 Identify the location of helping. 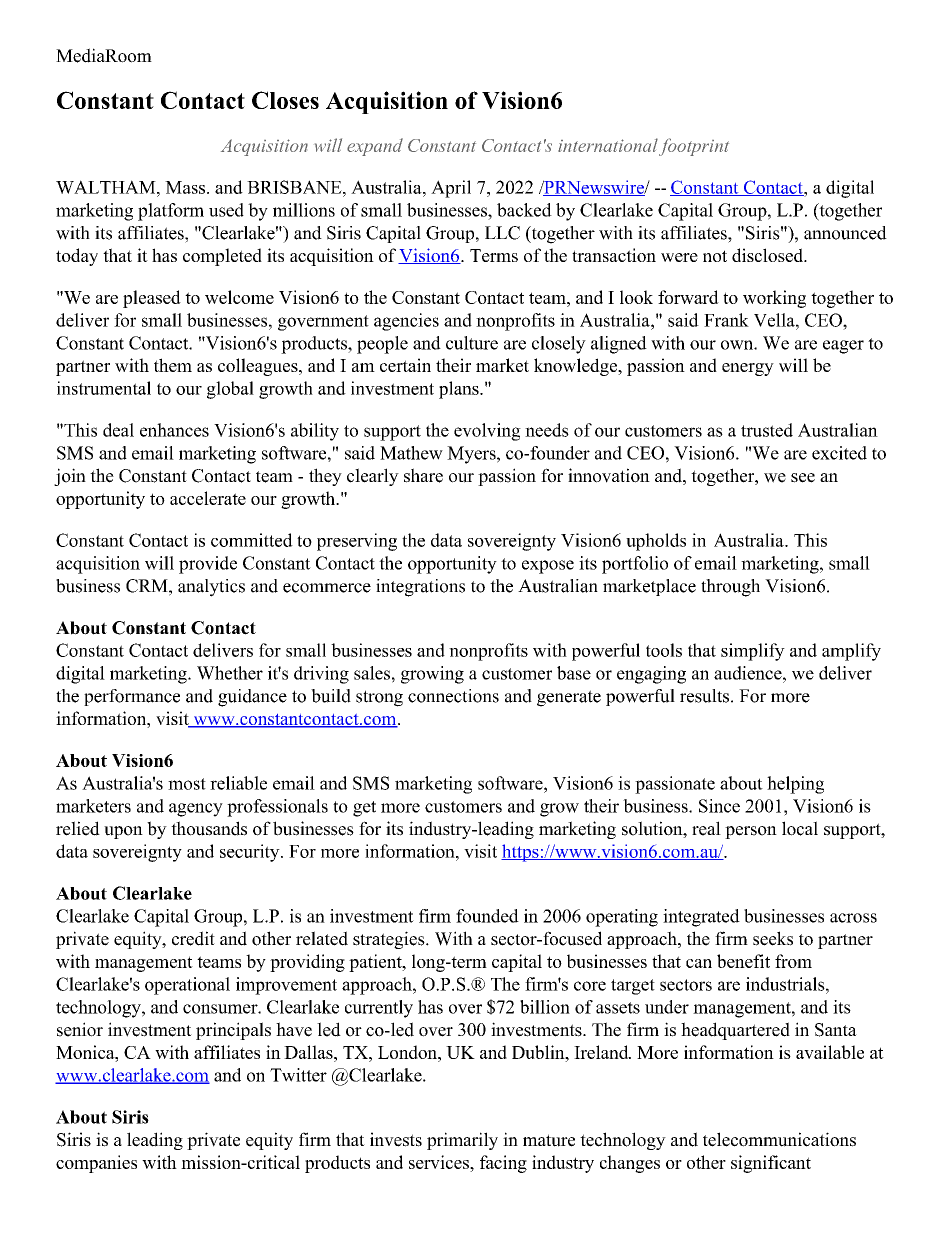
(795, 785).
